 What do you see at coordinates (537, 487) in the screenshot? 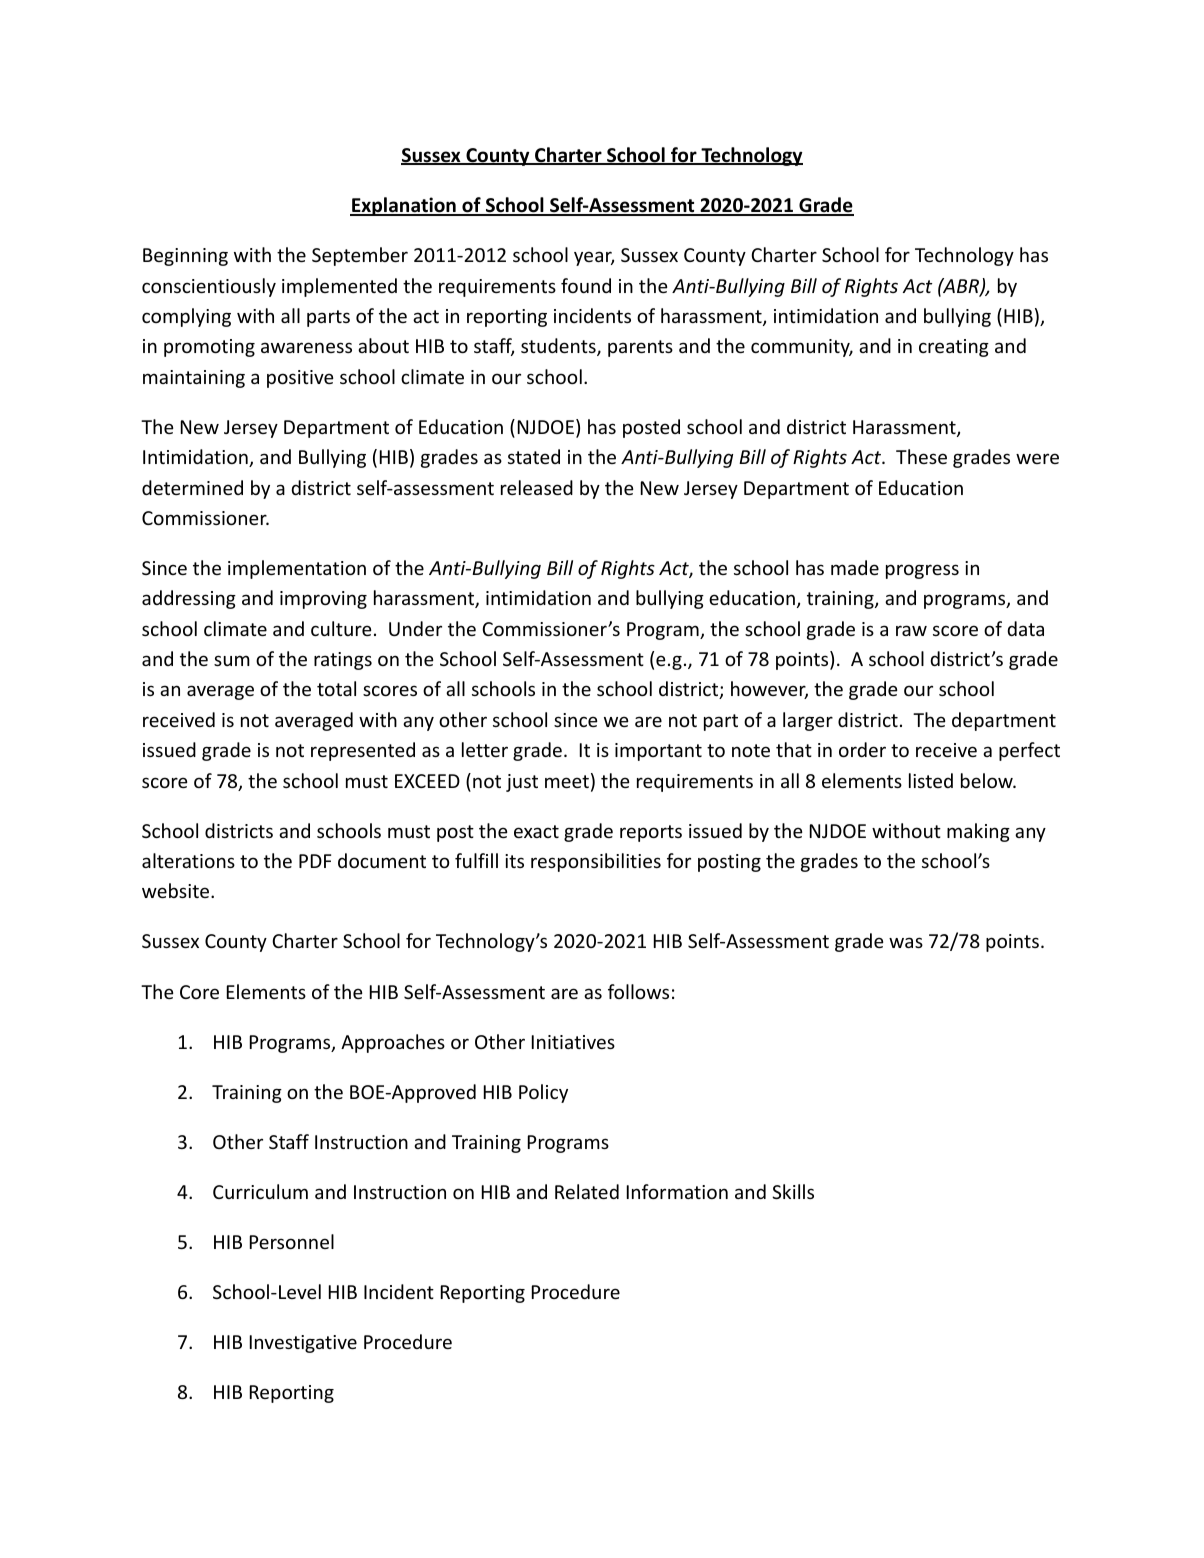
I see `released` at bounding box center [537, 487].
